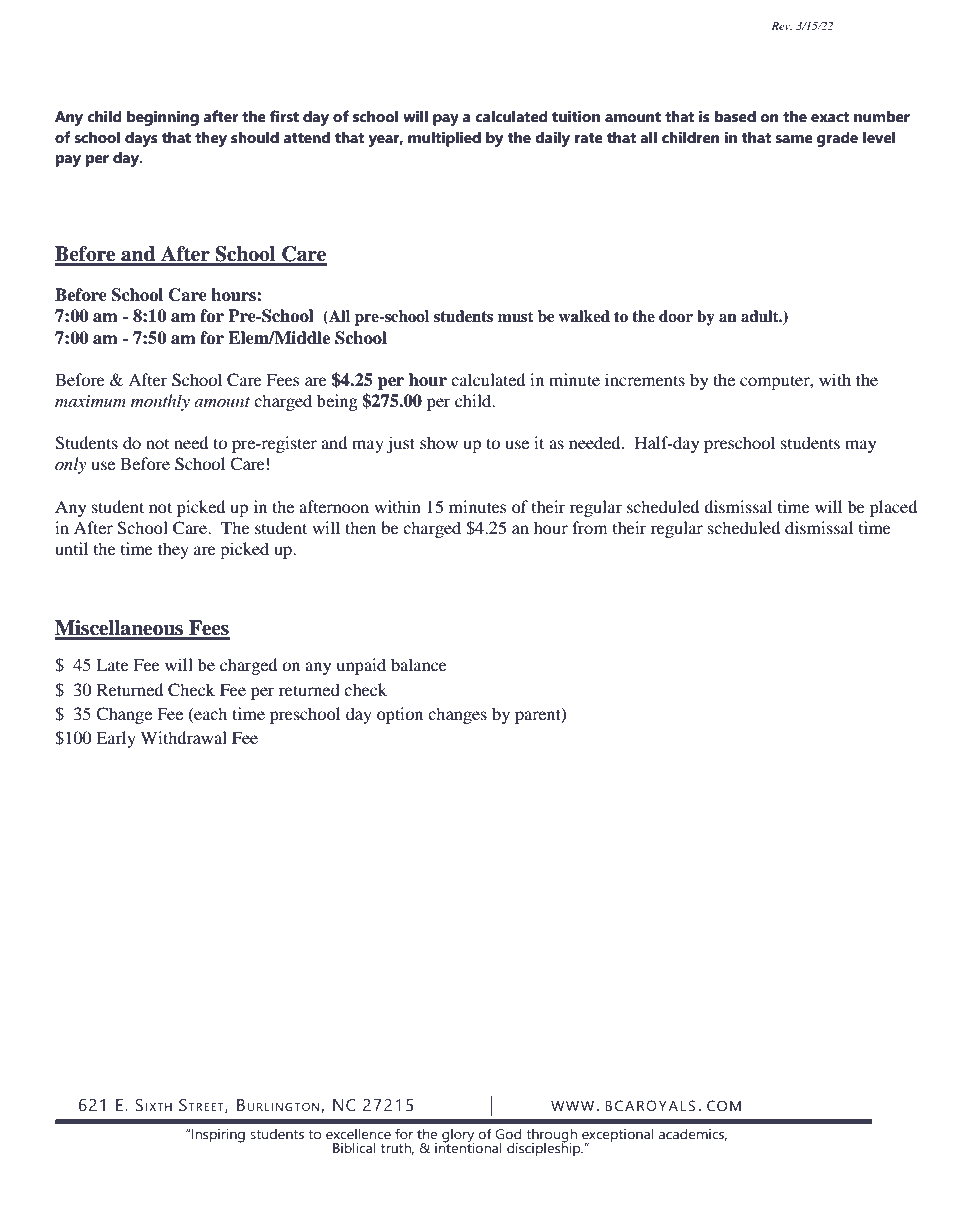 This screenshot has width=955, height=1232. What do you see at coordinates (218, 1136) in the screenshot?
I see `Inspiring` at bounding box center [218, 1136].
